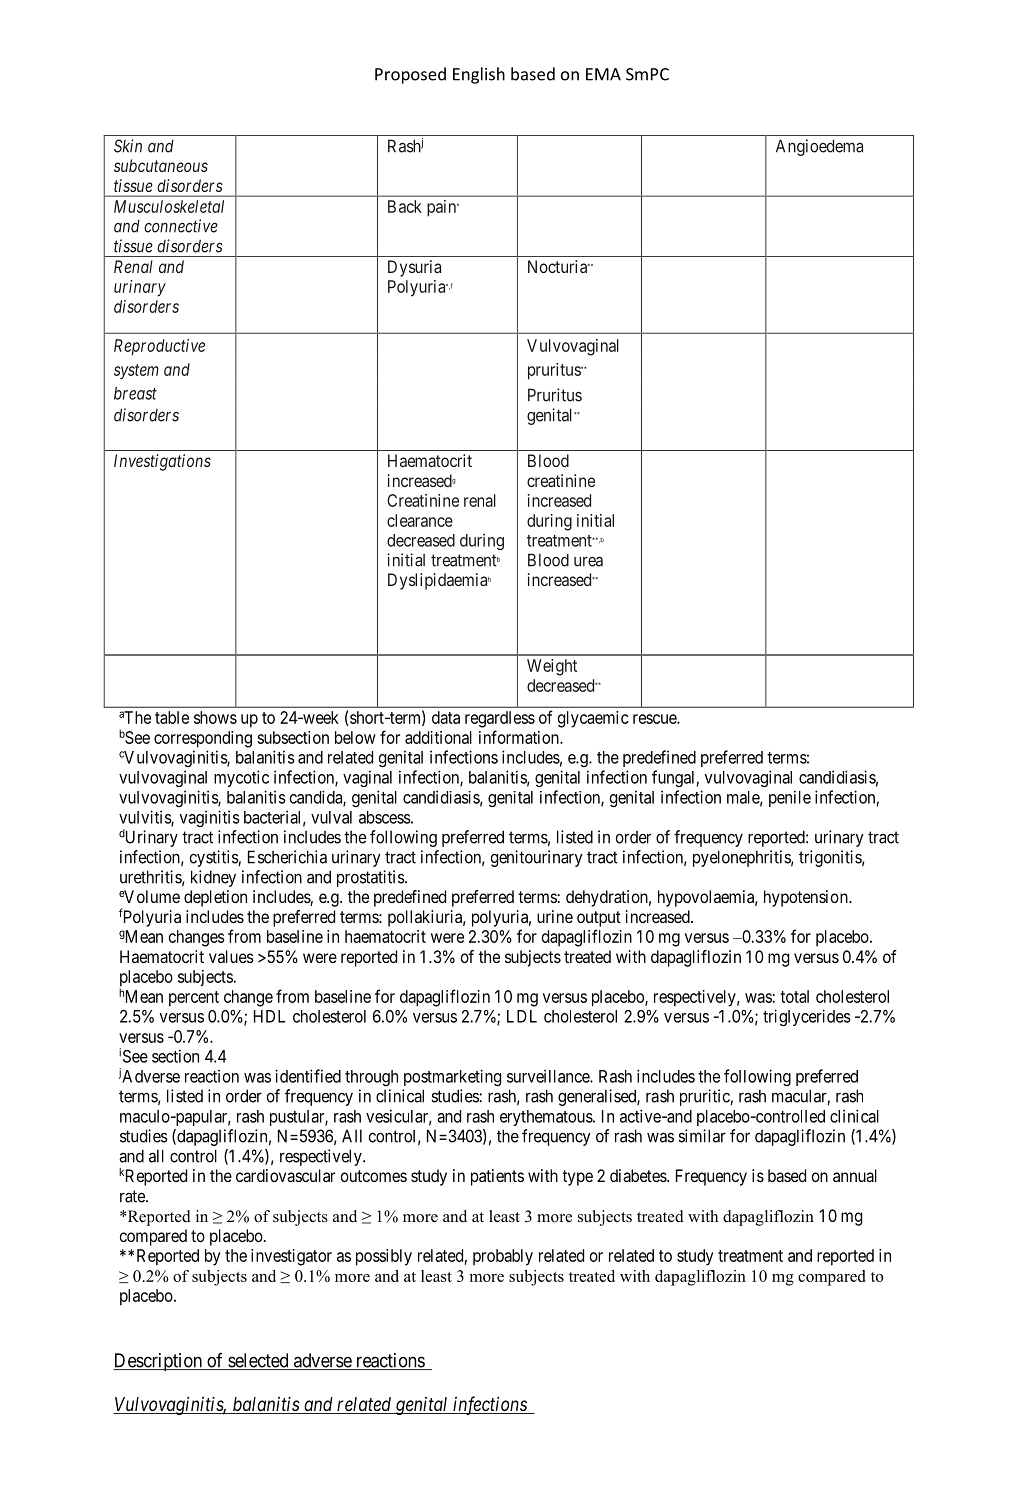 The image size is (1027, 1496). What do you see at coordinates (588, 561) in the image?
I see `urea` at bounding box center [588, 561].
